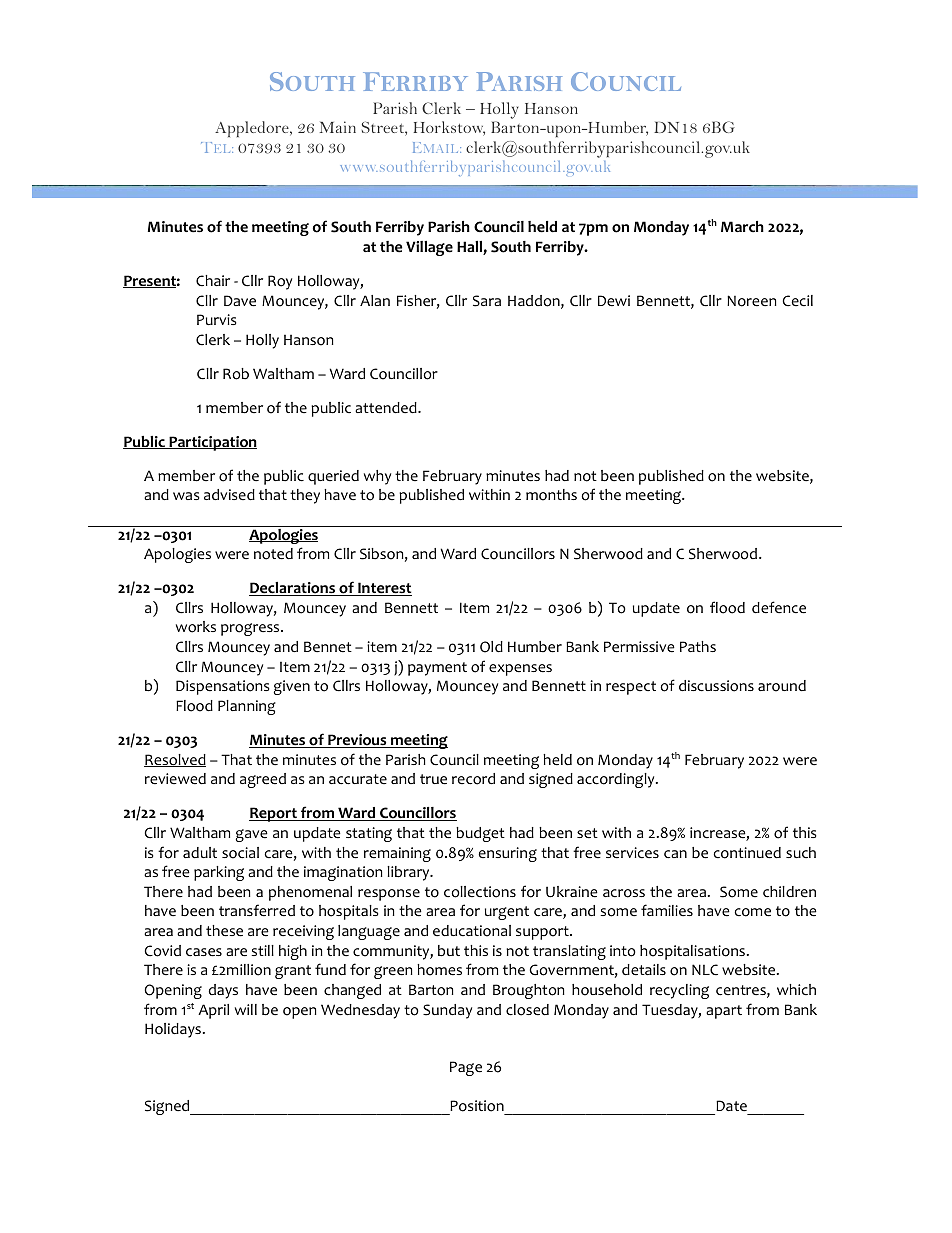 The width and height of the document is (952, 1233). Describe the element at coordinates (246, 1009) in the document. I see `will` at that location.
